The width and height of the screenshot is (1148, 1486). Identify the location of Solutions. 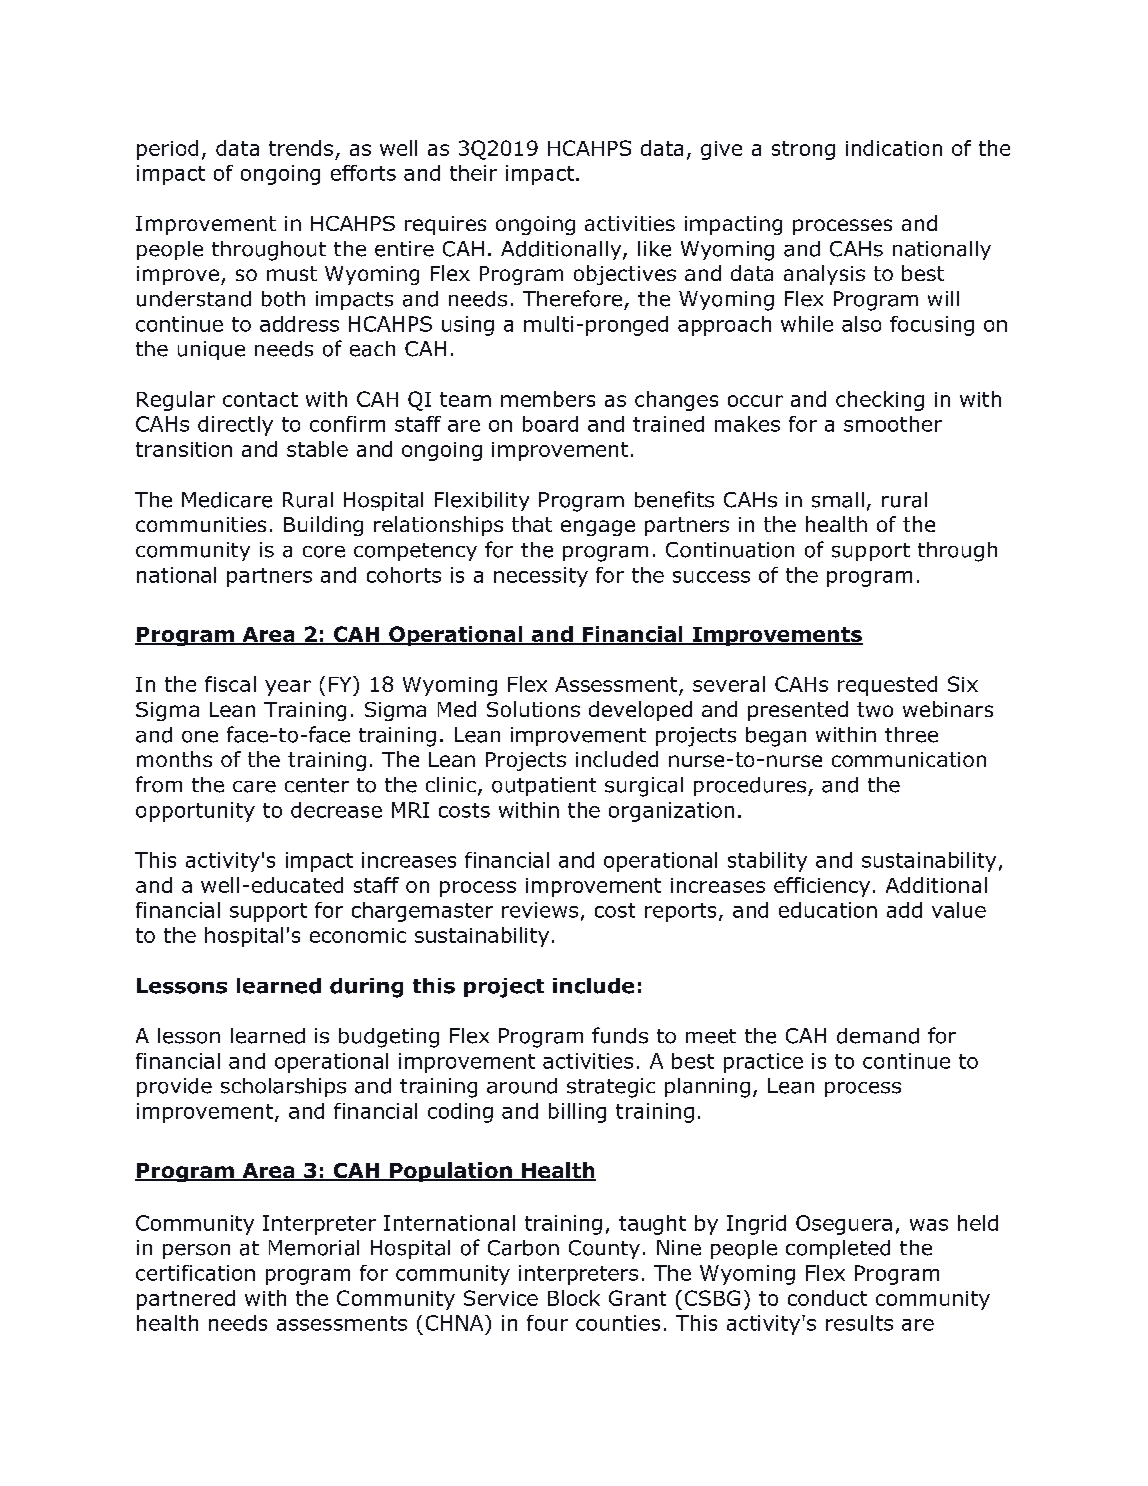
(533, 709).
